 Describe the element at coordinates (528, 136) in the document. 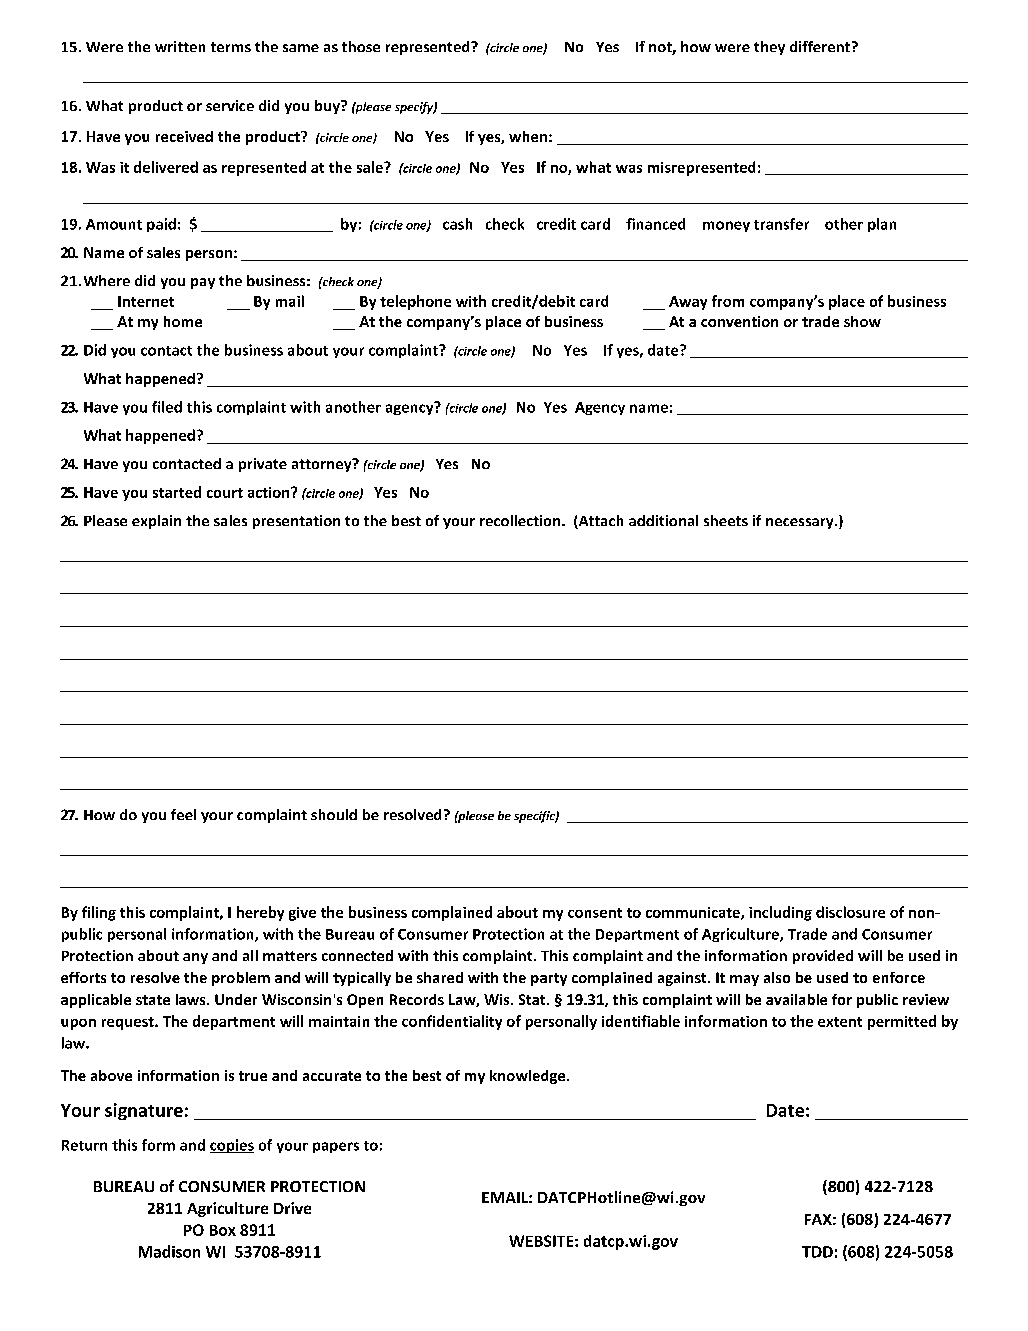

I see `when` at that location.
